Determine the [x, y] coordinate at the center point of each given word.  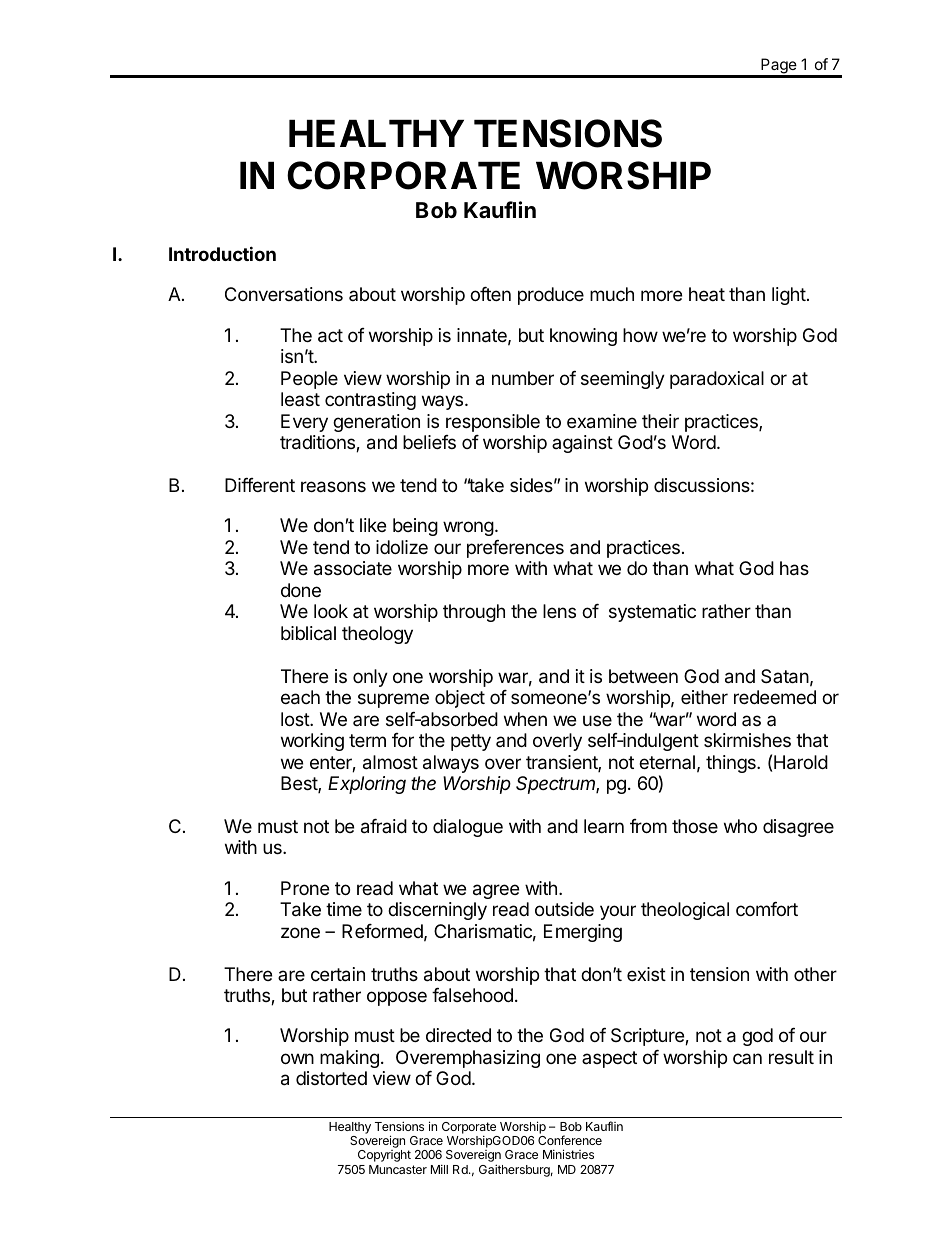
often [490, 294]
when [525, 719]
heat [707, 294]
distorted [331, 1078]
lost [296, 719]
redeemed [775, 697]
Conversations [284, 294]
